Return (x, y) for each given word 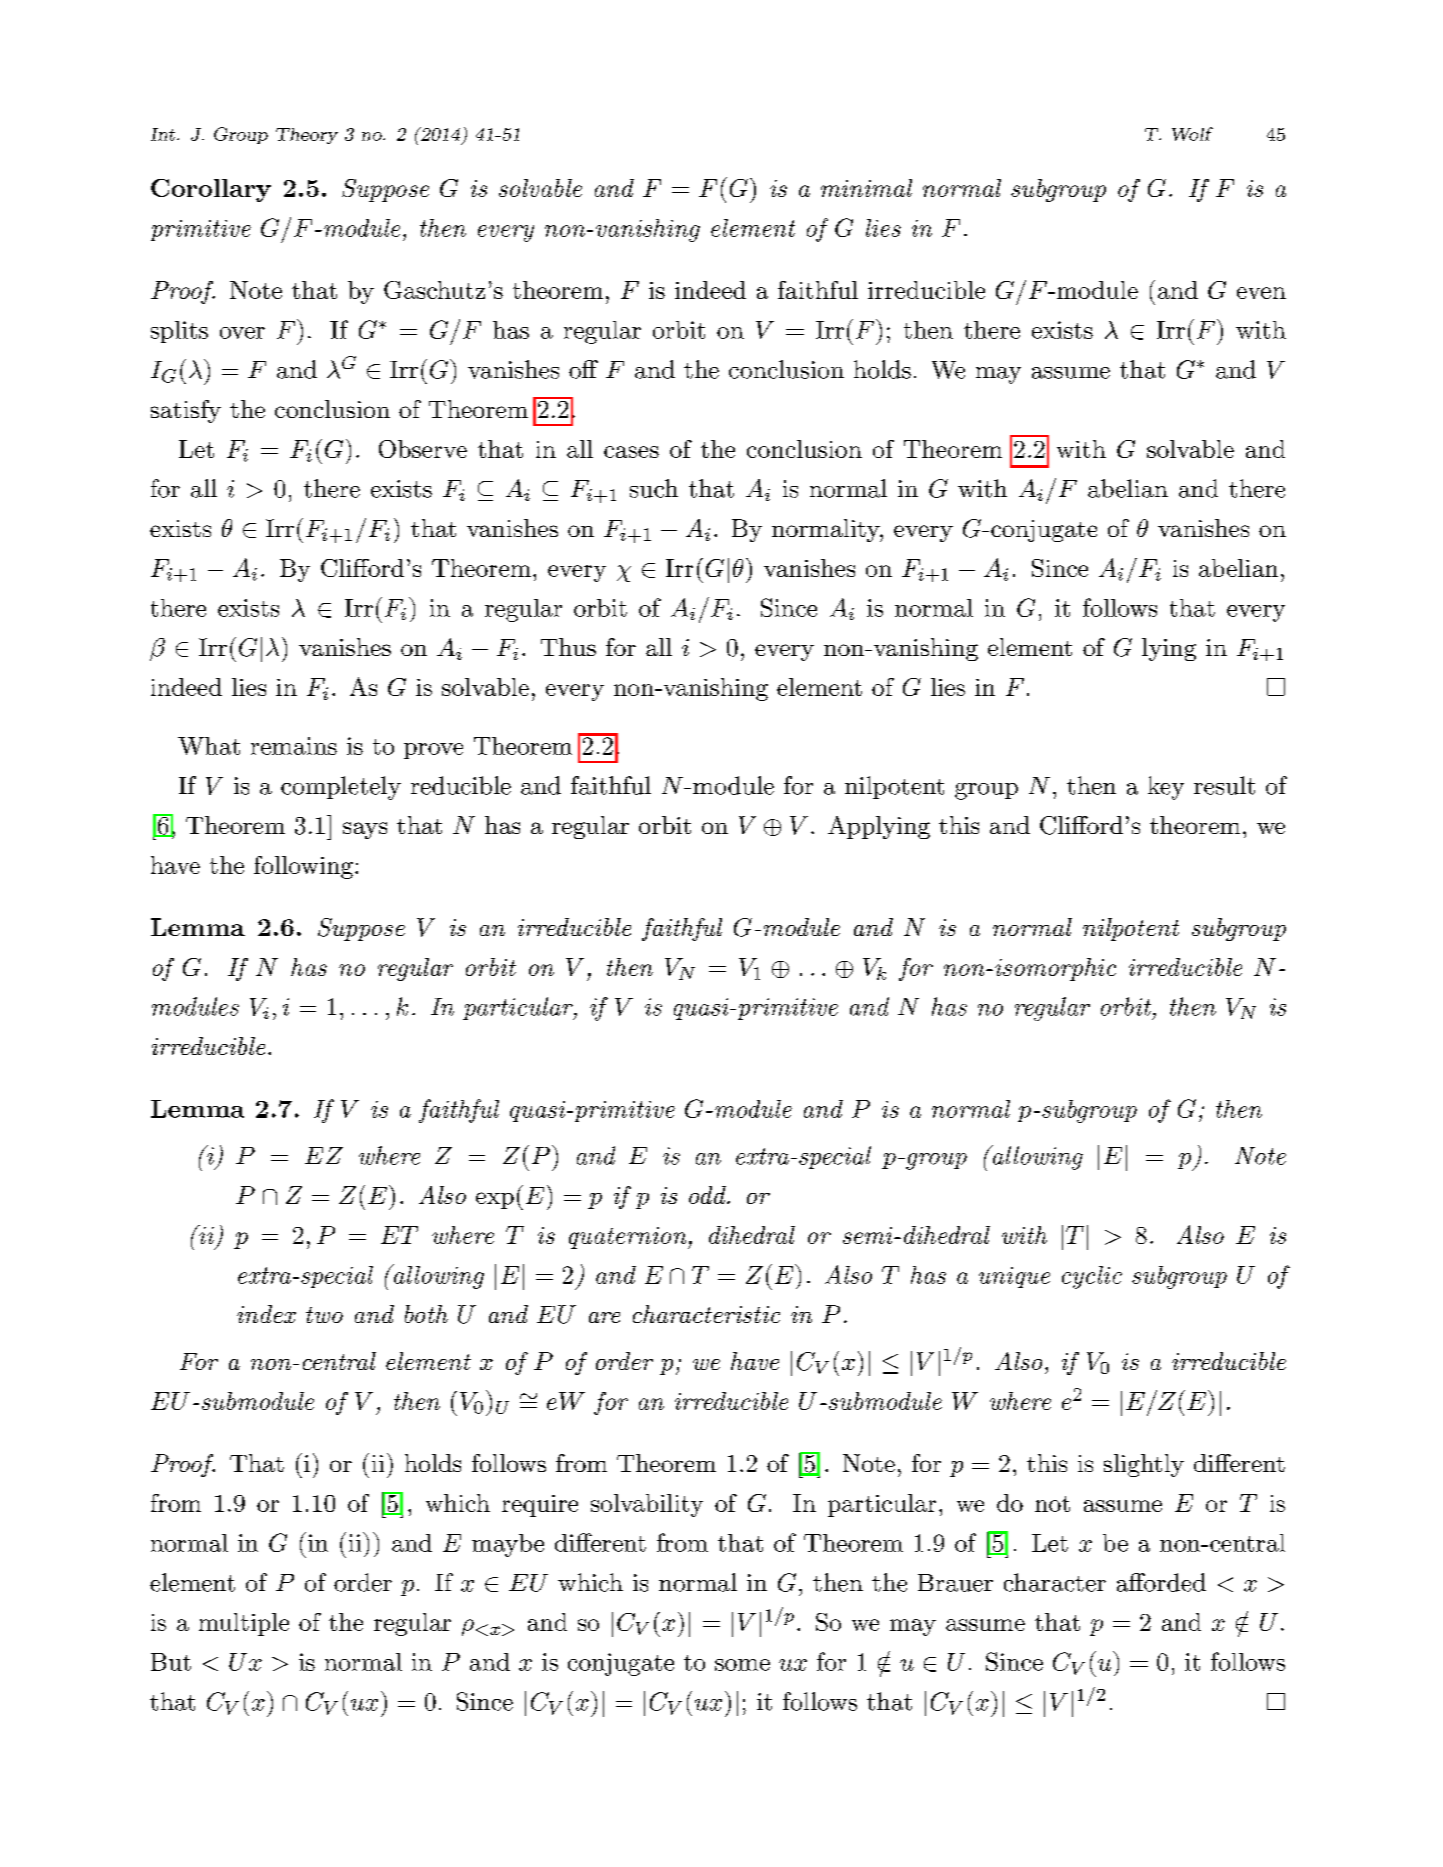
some (742, 1665)
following (303, 867)
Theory (307, 136)
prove (433, 751)
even (1261, 293)
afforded (1161, 1582)
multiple (244, 1624)
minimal (866, 188)
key (1166, 788)
